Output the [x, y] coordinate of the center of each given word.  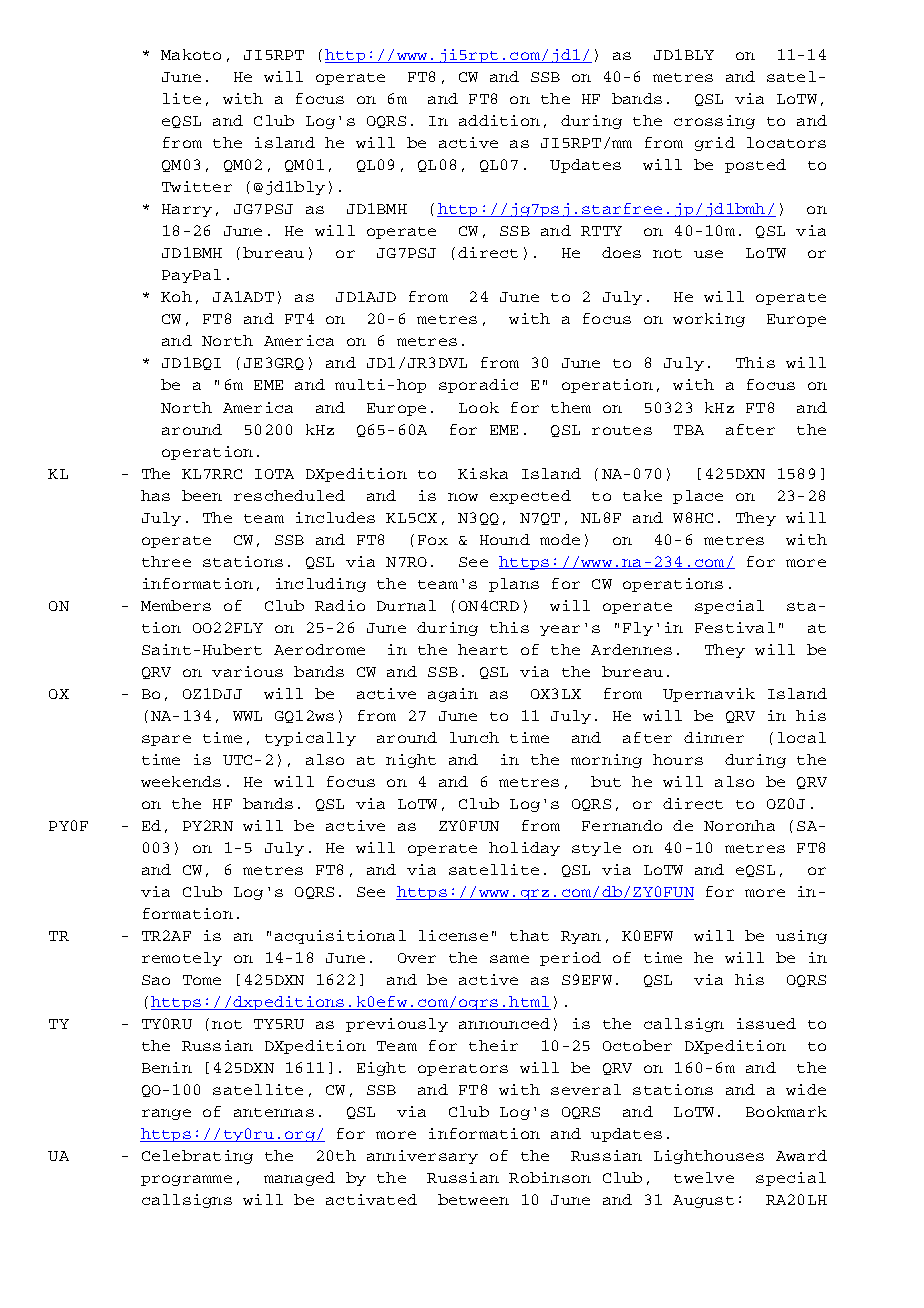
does [621, 252]
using [801, 937]
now [463, 497]
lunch [474, 737]
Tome [202, 980]
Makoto [191, 54]
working [709, 320]
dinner [714, 737]
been [202, 495]
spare [166, 740]
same [509, 959]
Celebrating [197, 1157]
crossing [714, 122]
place [698, 497]
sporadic [478, 386]
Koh [176, 296]
